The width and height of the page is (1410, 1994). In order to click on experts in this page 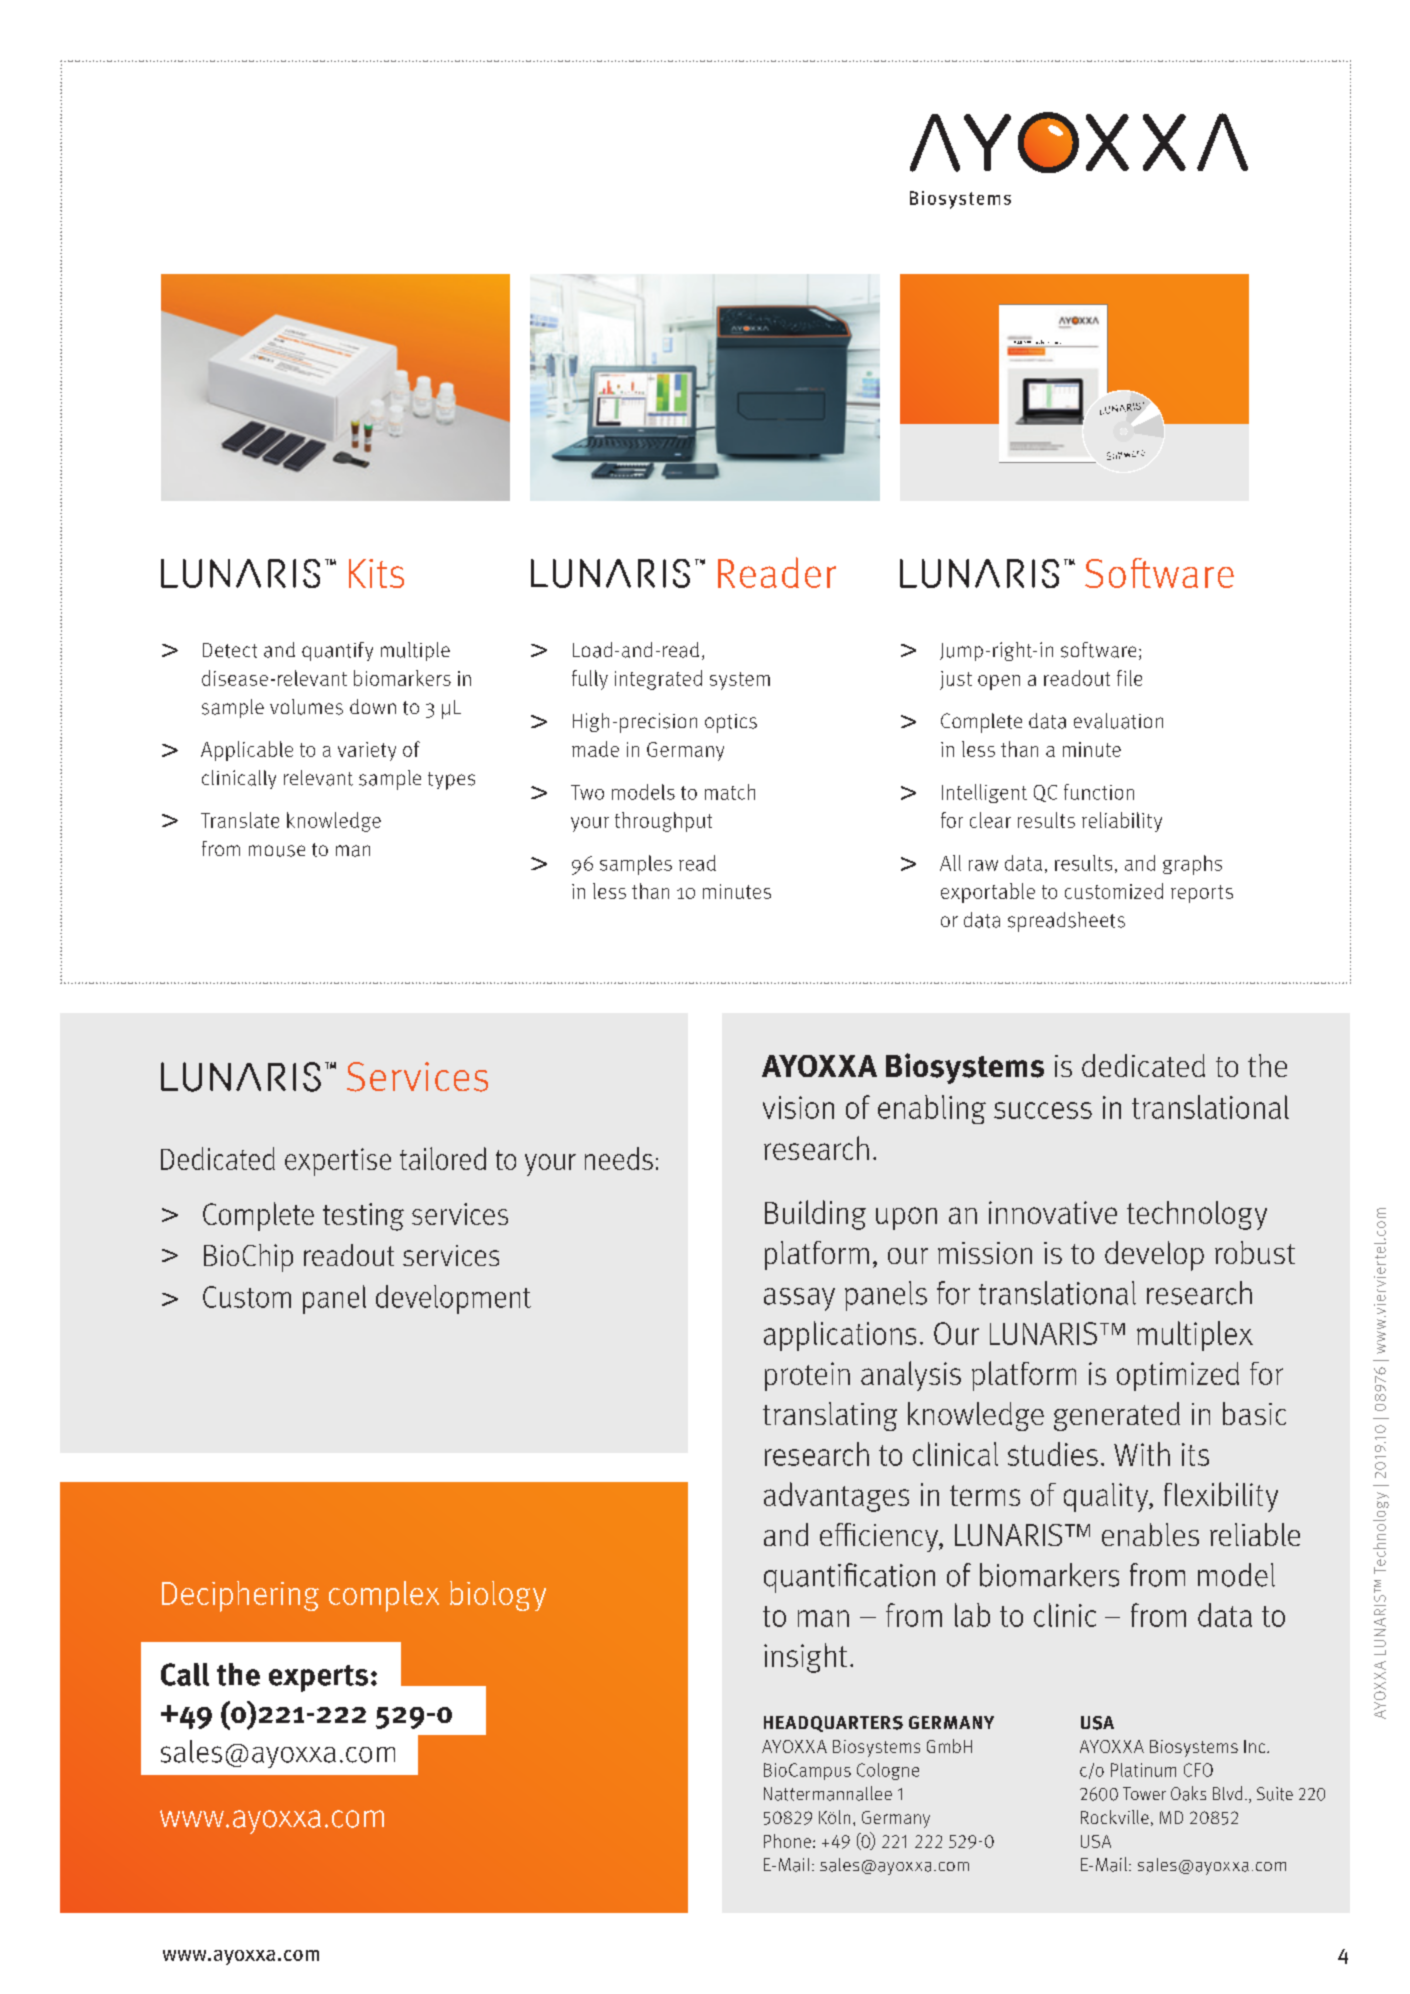, I will do `click(318, 1678)`.
